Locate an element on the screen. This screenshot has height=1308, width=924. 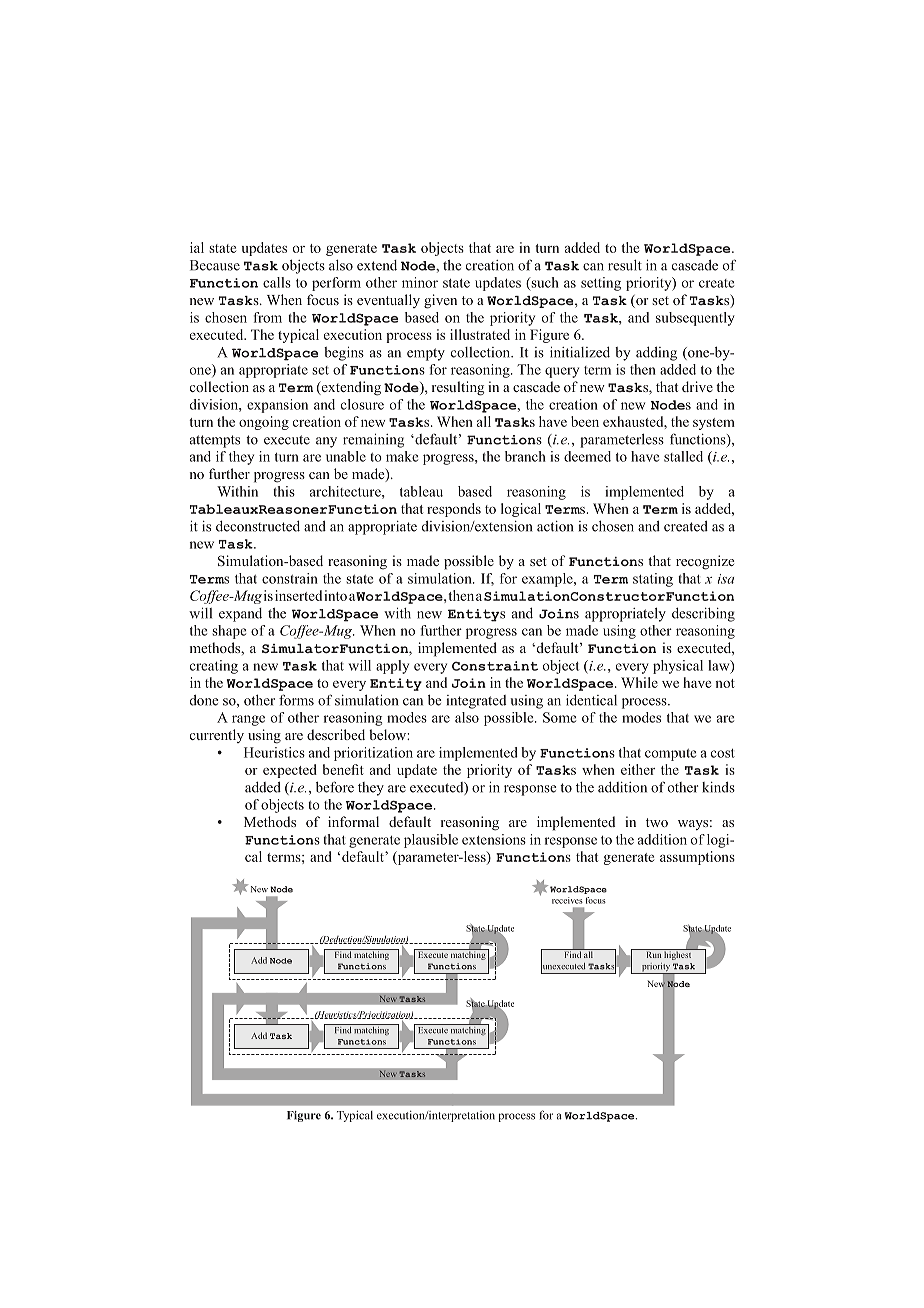
stalled is located at coordinates (683, 456).
